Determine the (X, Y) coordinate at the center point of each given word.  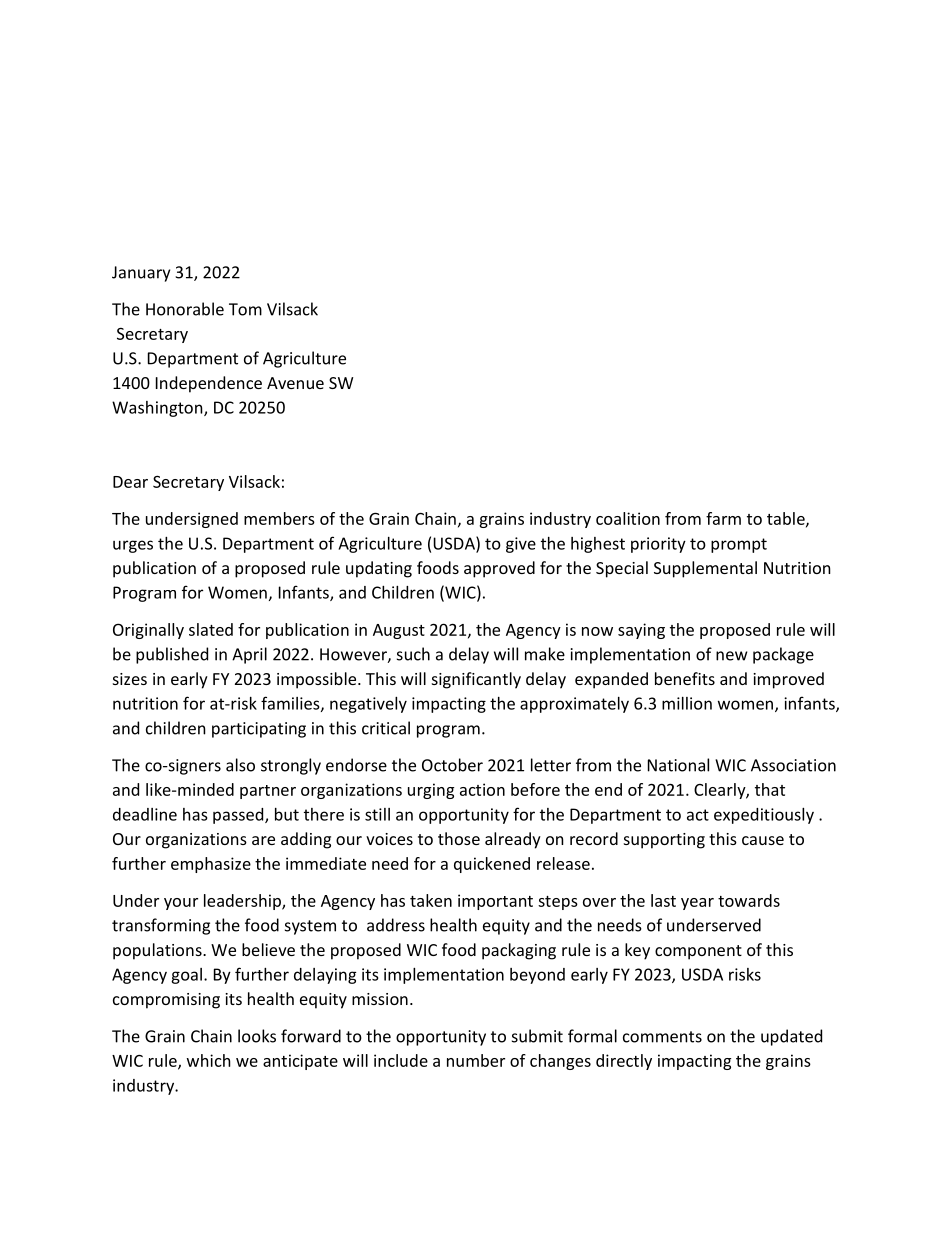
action (482, 789)
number (476, 1060)
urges (133, 546)
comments (662, 1037)
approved (499, 569)
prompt (739, 545)
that (770, 789)
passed (239, 816)
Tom (245, 309)
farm (723, 518)
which (209, 1060)
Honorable (185, 309)
